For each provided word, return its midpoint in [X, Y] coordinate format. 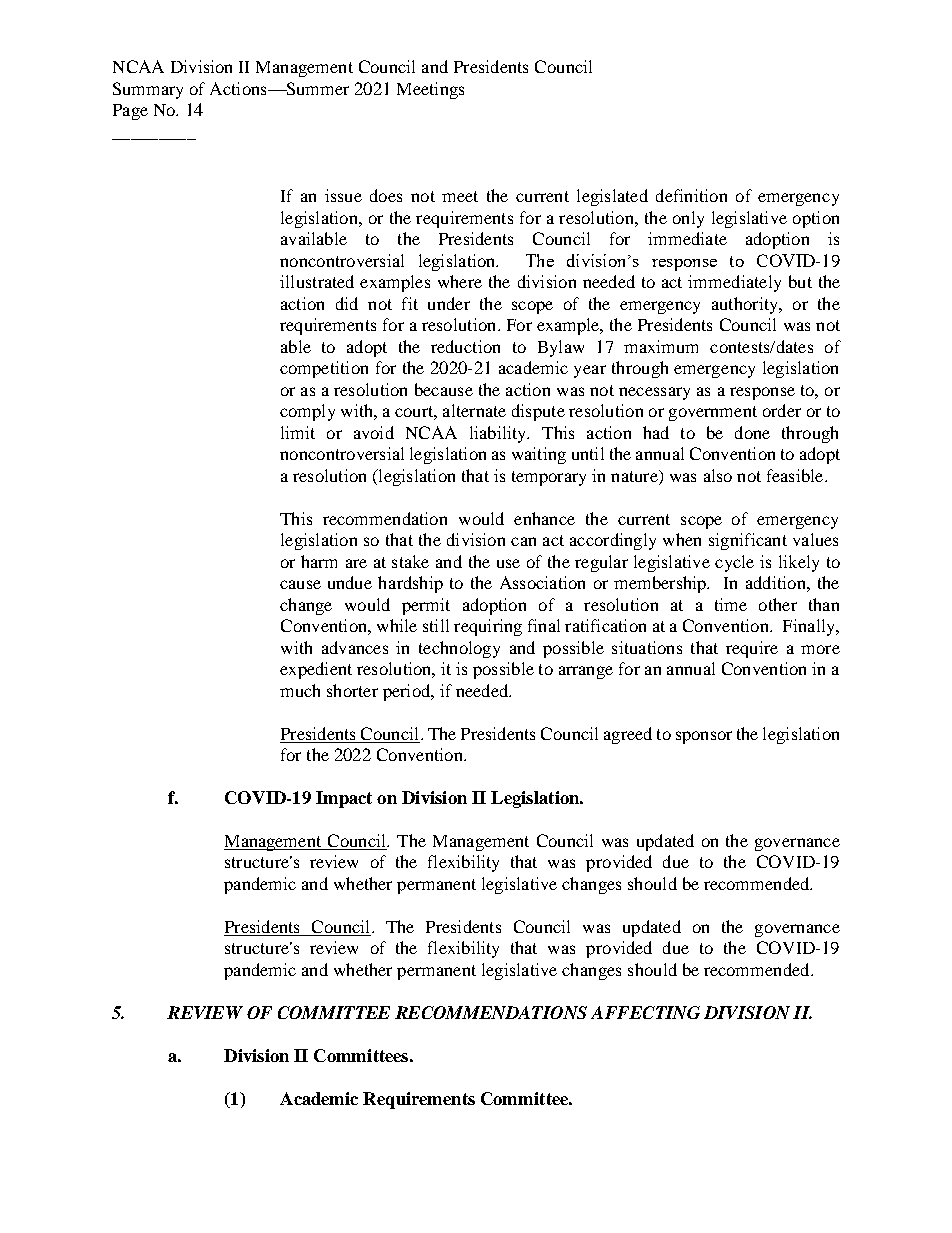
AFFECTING [645, 1012]
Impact [344, 799]
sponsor [704, 737]
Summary [148, 90]
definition [691, 195]
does [386, 195]
